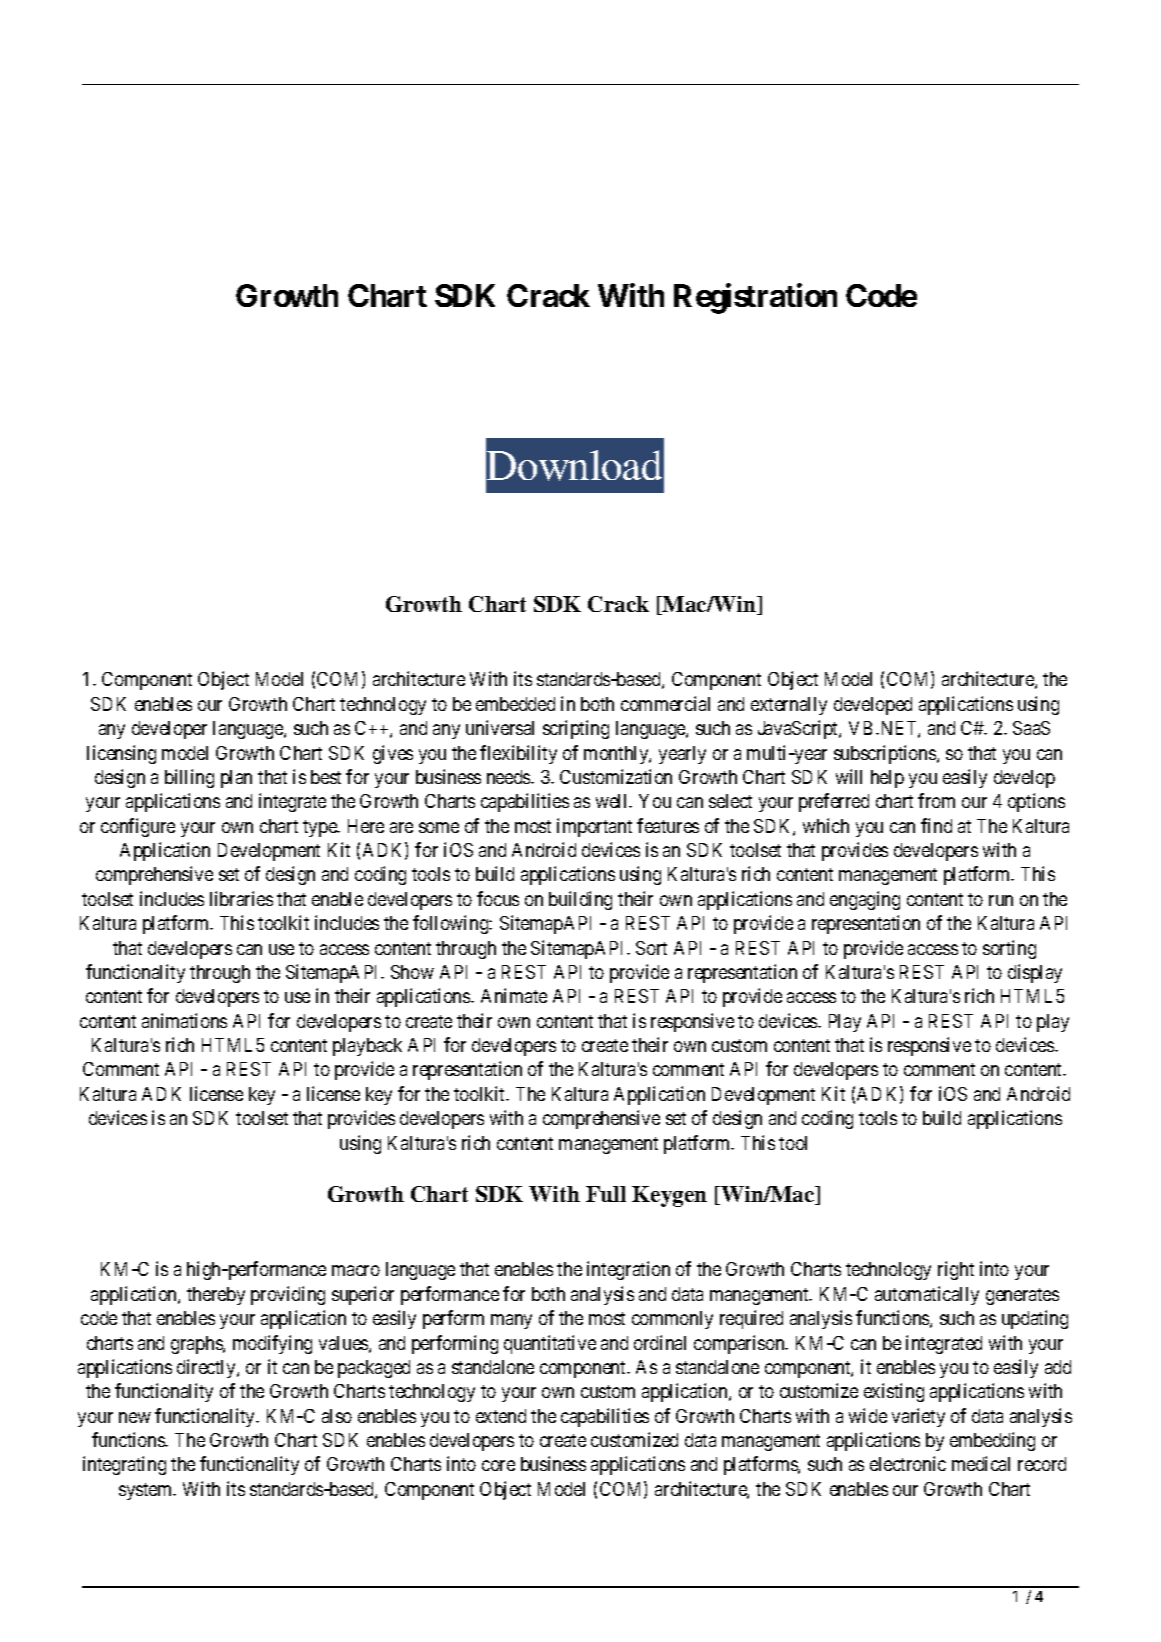 The height and width of the document is (1642, 1161). Describe the element at coordinates (147, 1491) in the document. I see `system` at that location.
